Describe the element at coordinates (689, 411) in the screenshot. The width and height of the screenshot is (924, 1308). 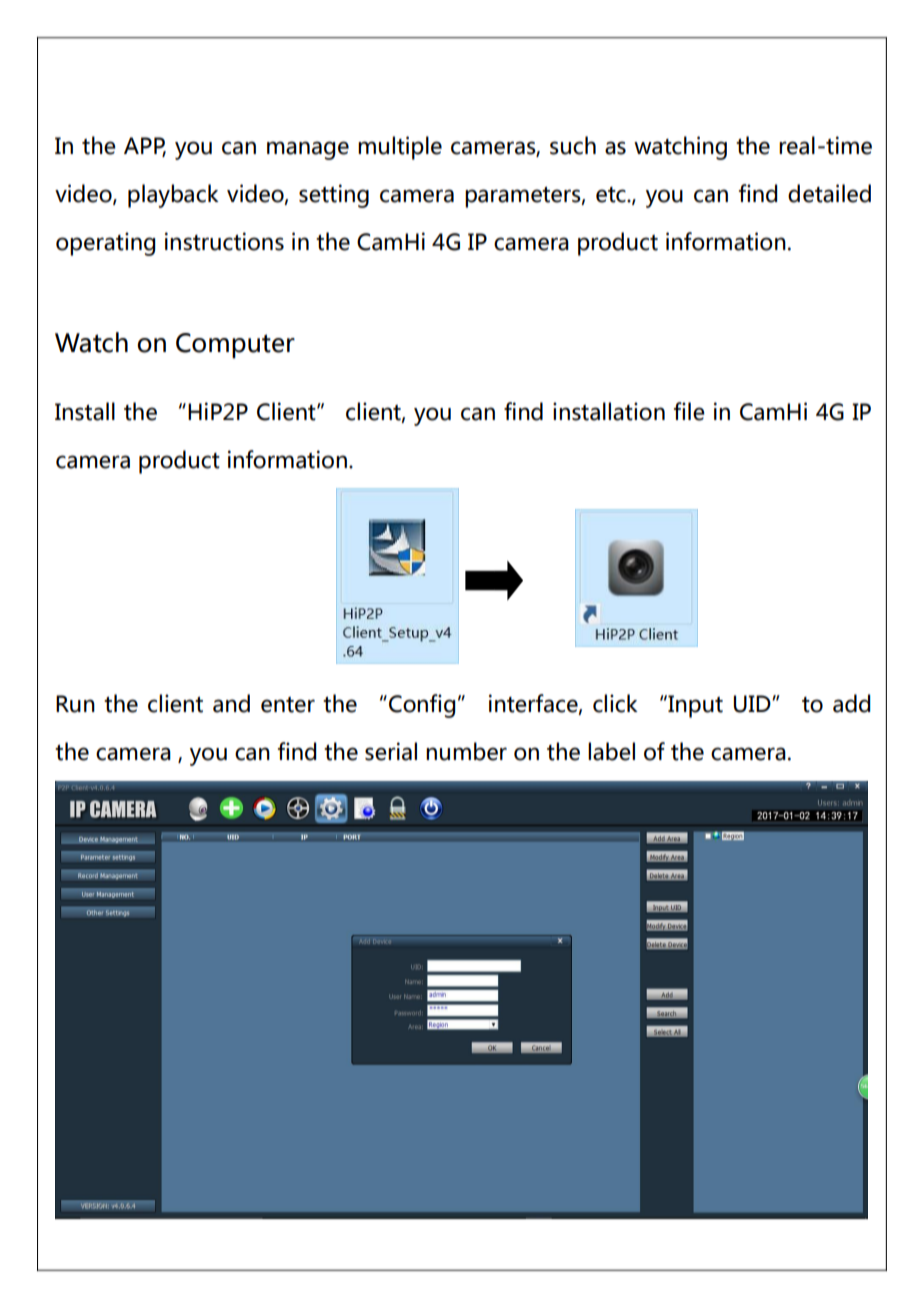
I see `file` at that location.
